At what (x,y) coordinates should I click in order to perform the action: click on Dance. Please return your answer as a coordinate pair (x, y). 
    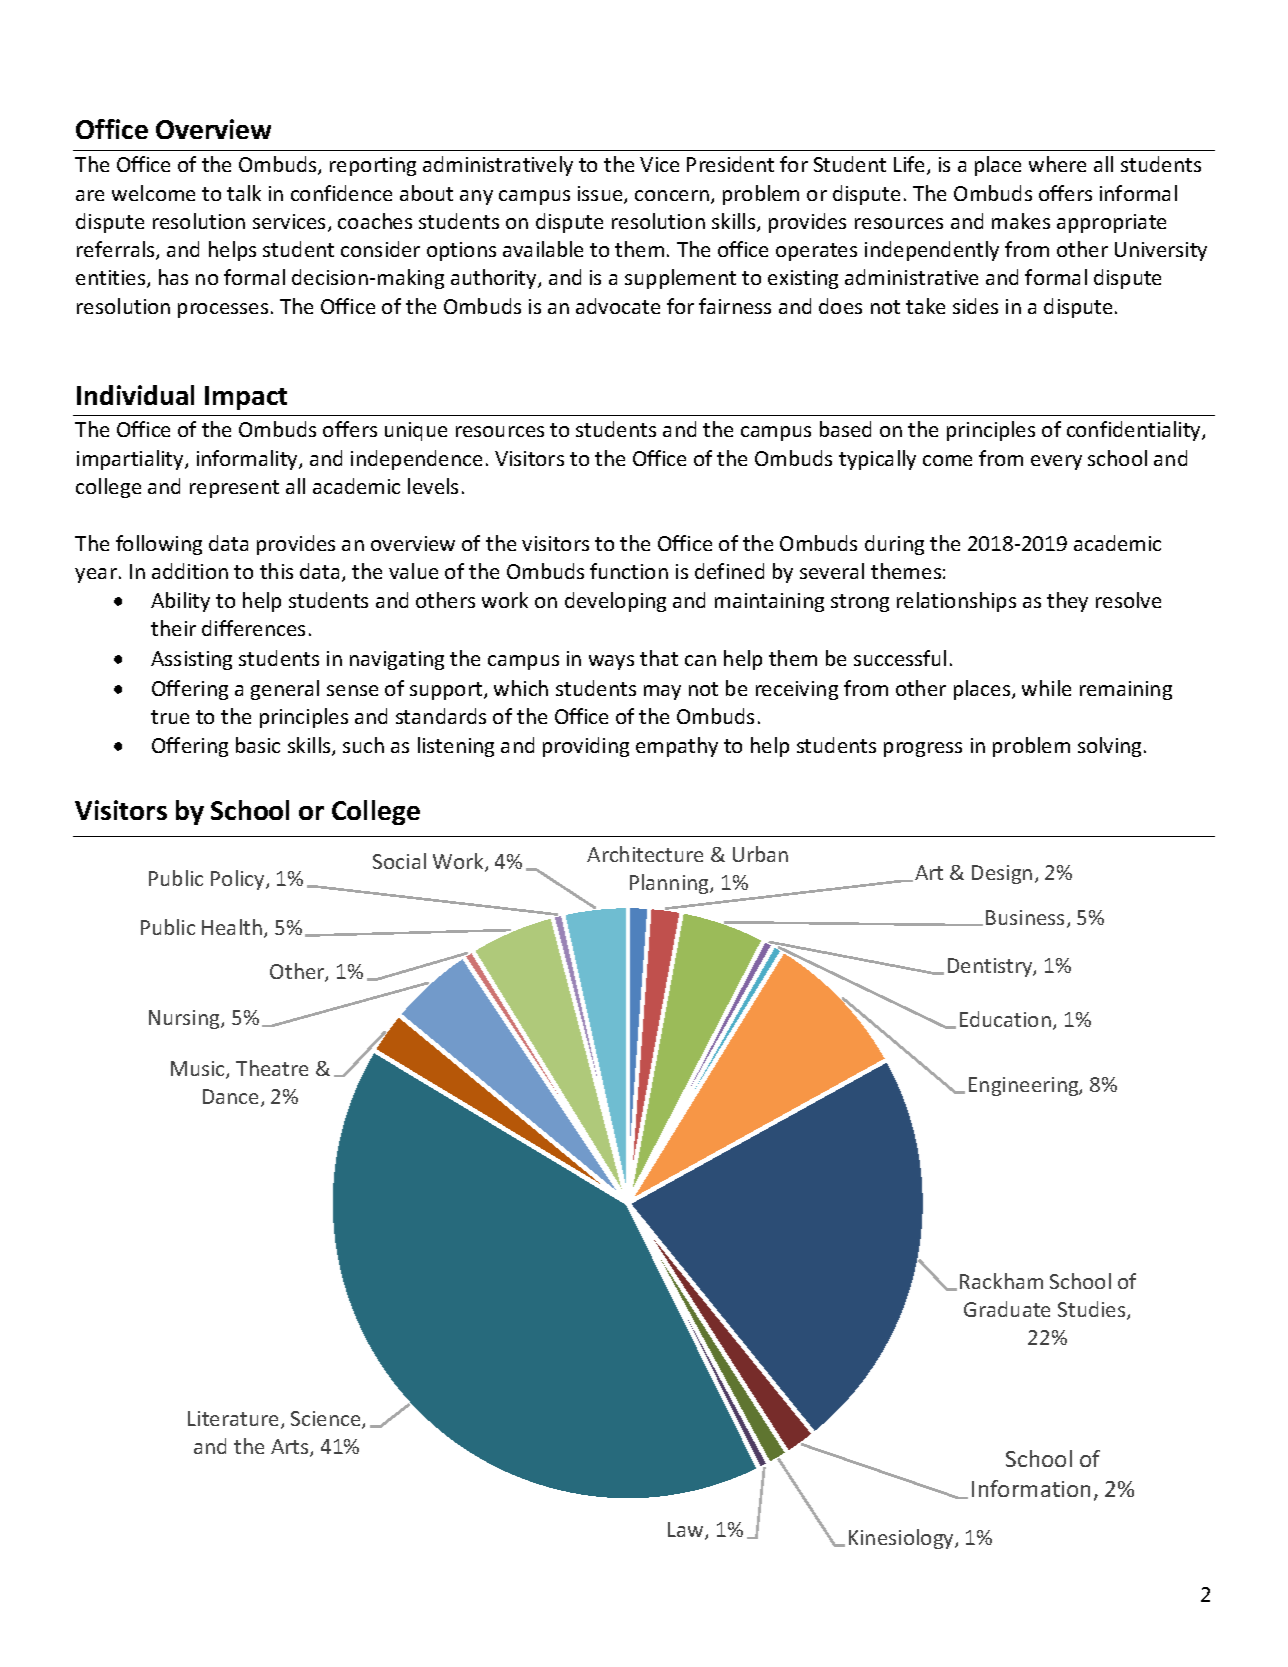
    Looking at the image, I should click on (230, 1096).
